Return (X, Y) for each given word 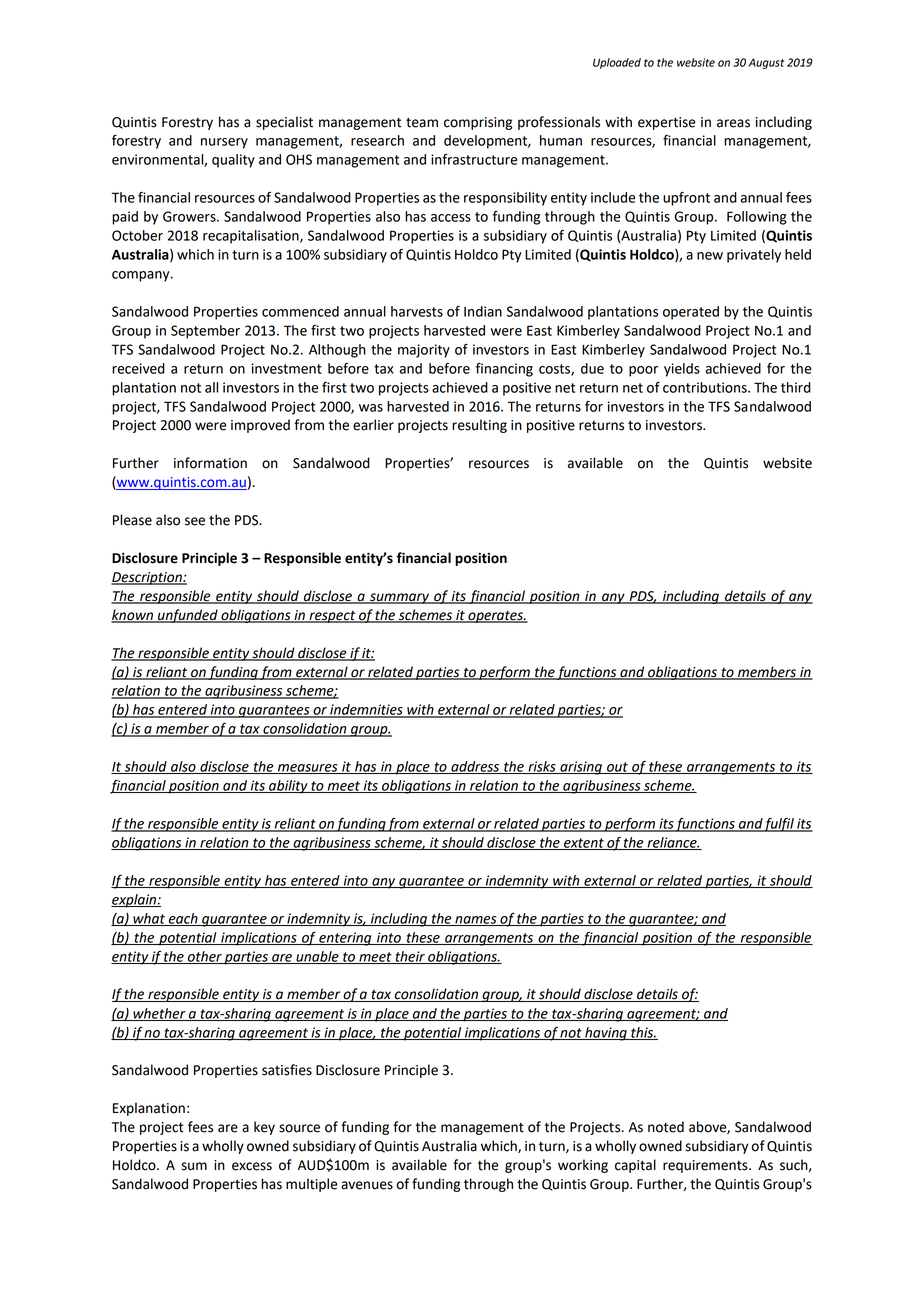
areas (733, 123)
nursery (224, 143)
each (183, 919)
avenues (367, 1185)
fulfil (779, 824)
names (476, 921)
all (211, 387)
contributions (706, 387)
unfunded (188, 616)
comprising (478, 123)
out (617, 768)
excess (252, 1166)
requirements (706, 1166)
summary (399, 598)
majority (424, 351)
